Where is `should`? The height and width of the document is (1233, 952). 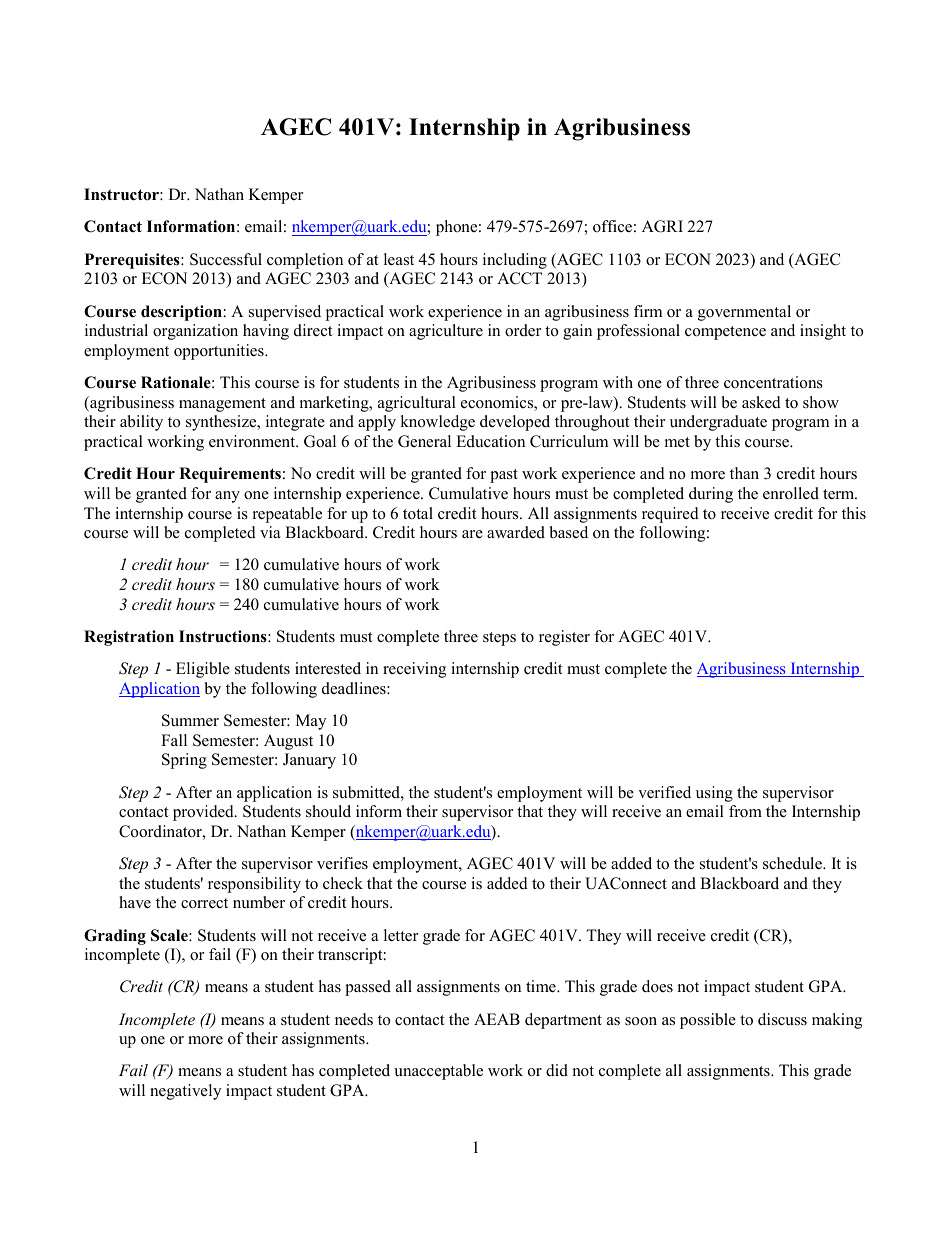 should is located at coordinates (328, 811).
